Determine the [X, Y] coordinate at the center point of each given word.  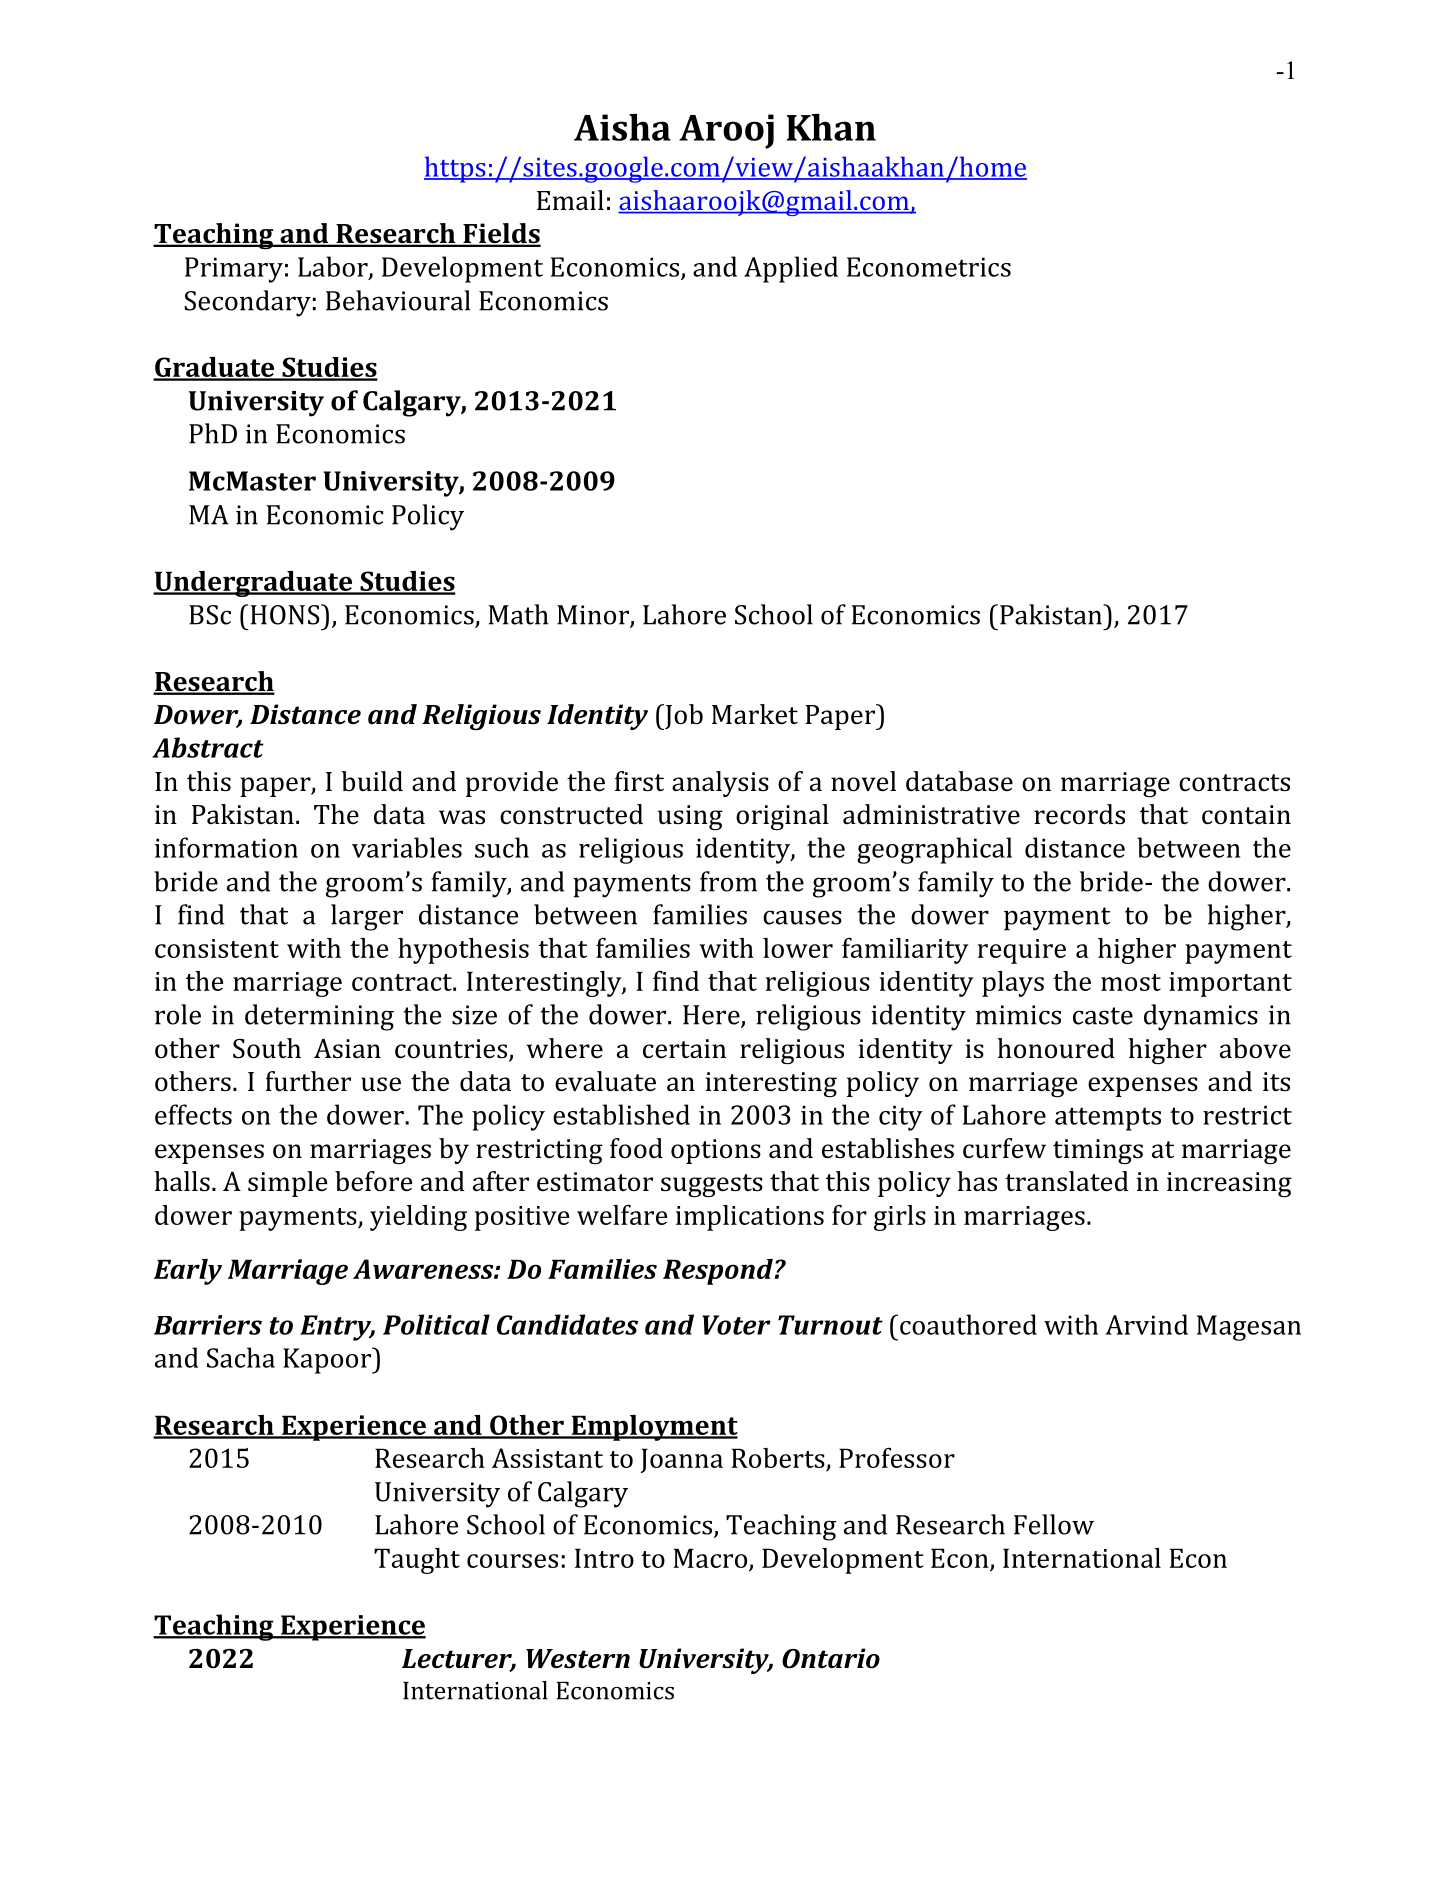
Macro [711, 1559]
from [728, 881]
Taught [417, 1561]
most [1131, 982]
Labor [334, 267]
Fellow [1054, 1524]
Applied [791, 269]
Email [570, 200]
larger [367, 917]
